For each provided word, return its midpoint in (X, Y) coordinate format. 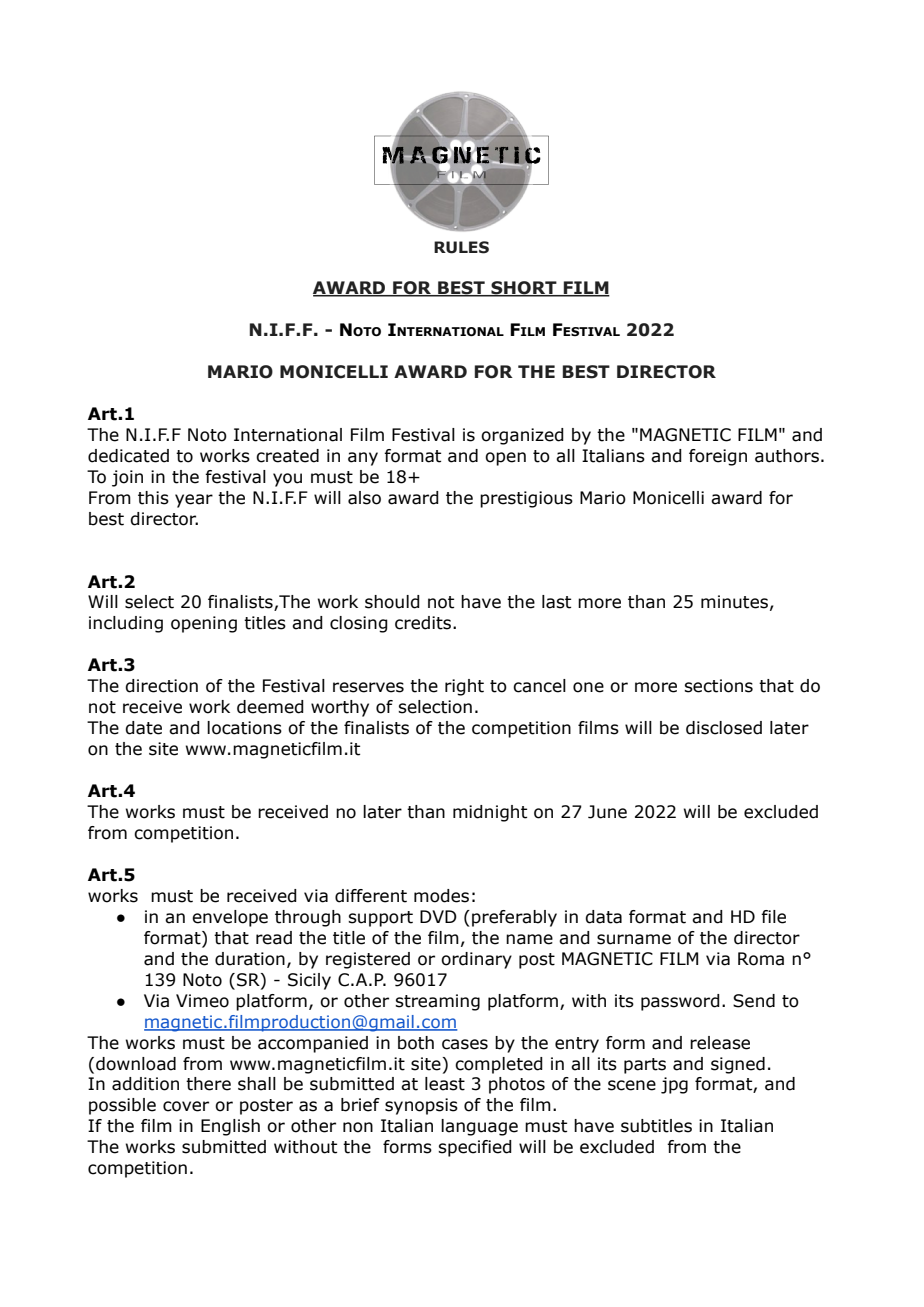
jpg (674, 1085)
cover (186, 1106)
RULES (461, 247)
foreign (718, 457)
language (479, 1127)
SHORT (524, 289)
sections (718, 686)
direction (161, 686)
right (464, 687)
